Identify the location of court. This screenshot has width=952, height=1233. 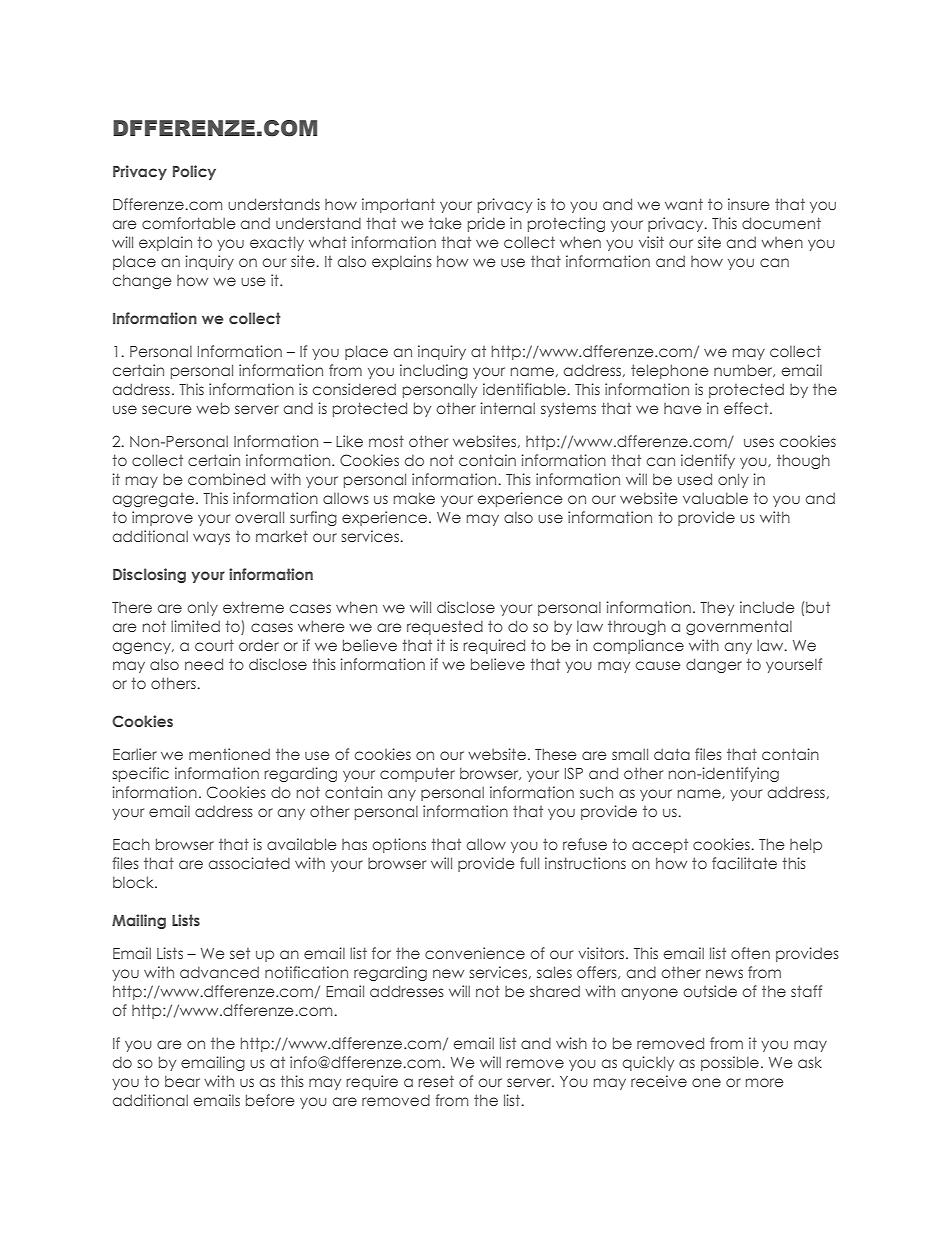
(214, 645).
